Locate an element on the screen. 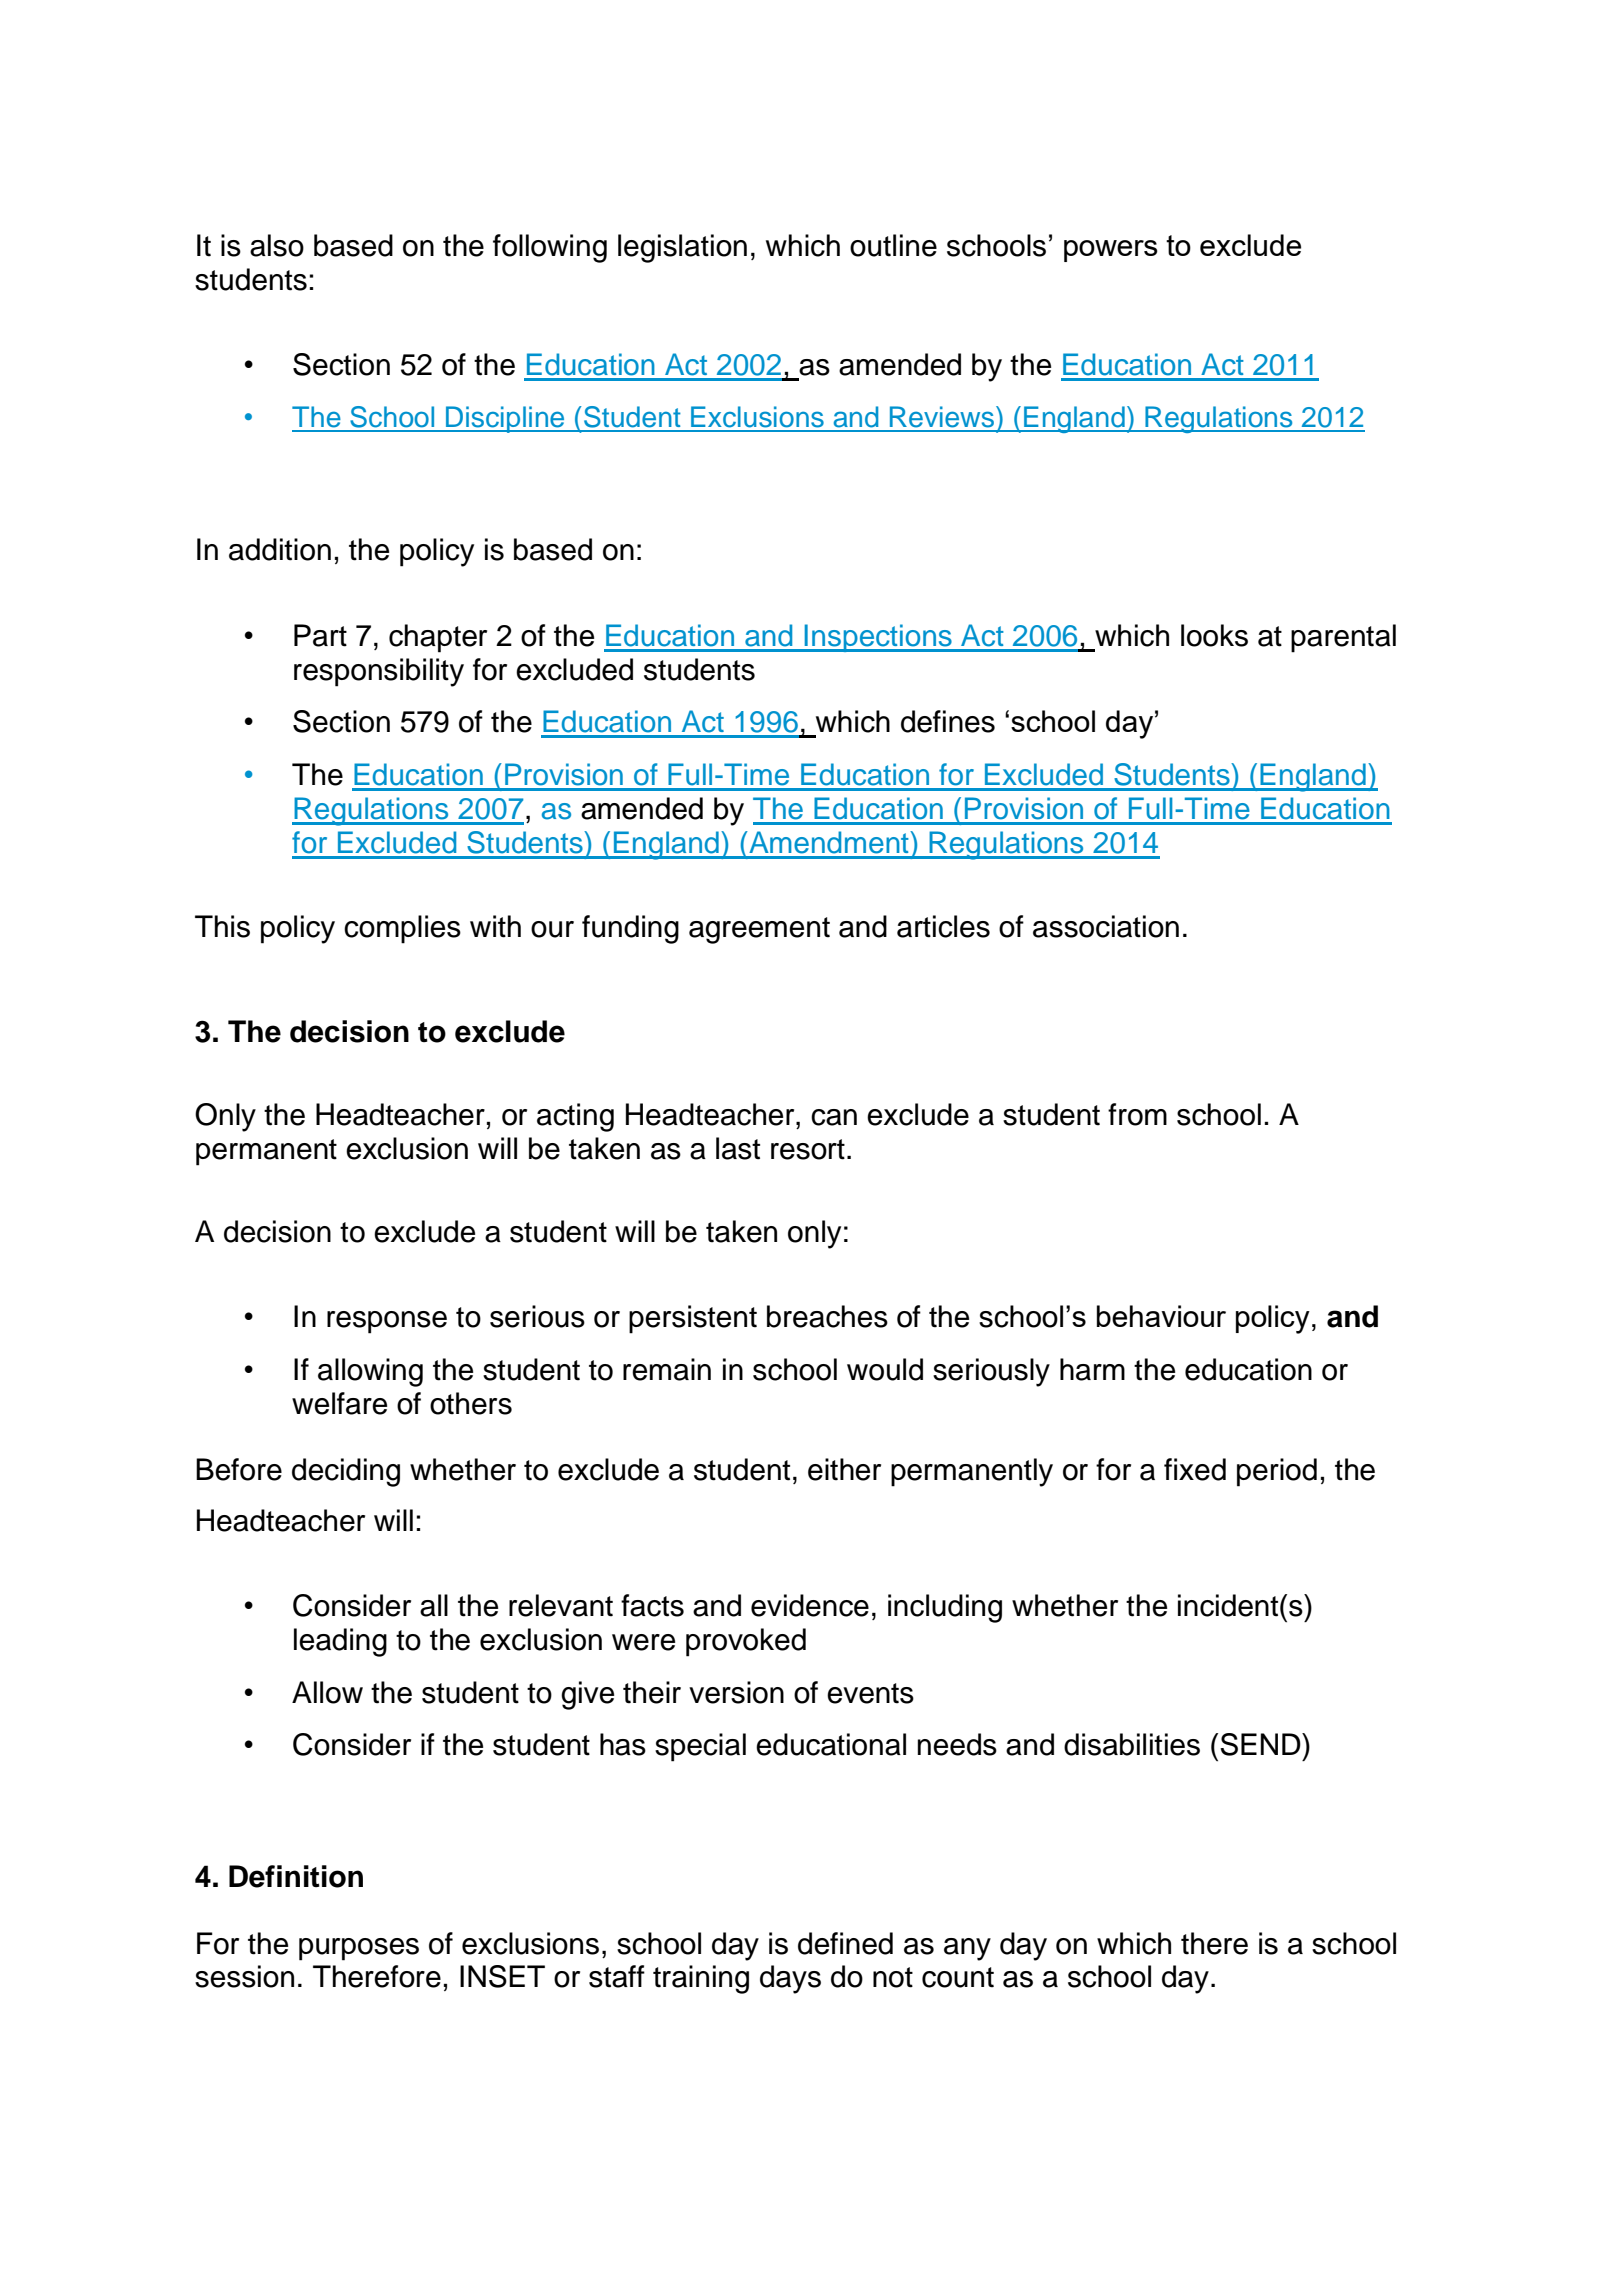 The height and width of the screenshot is (2278, 1610). SEND is located at coordinates (1261, 1744).
